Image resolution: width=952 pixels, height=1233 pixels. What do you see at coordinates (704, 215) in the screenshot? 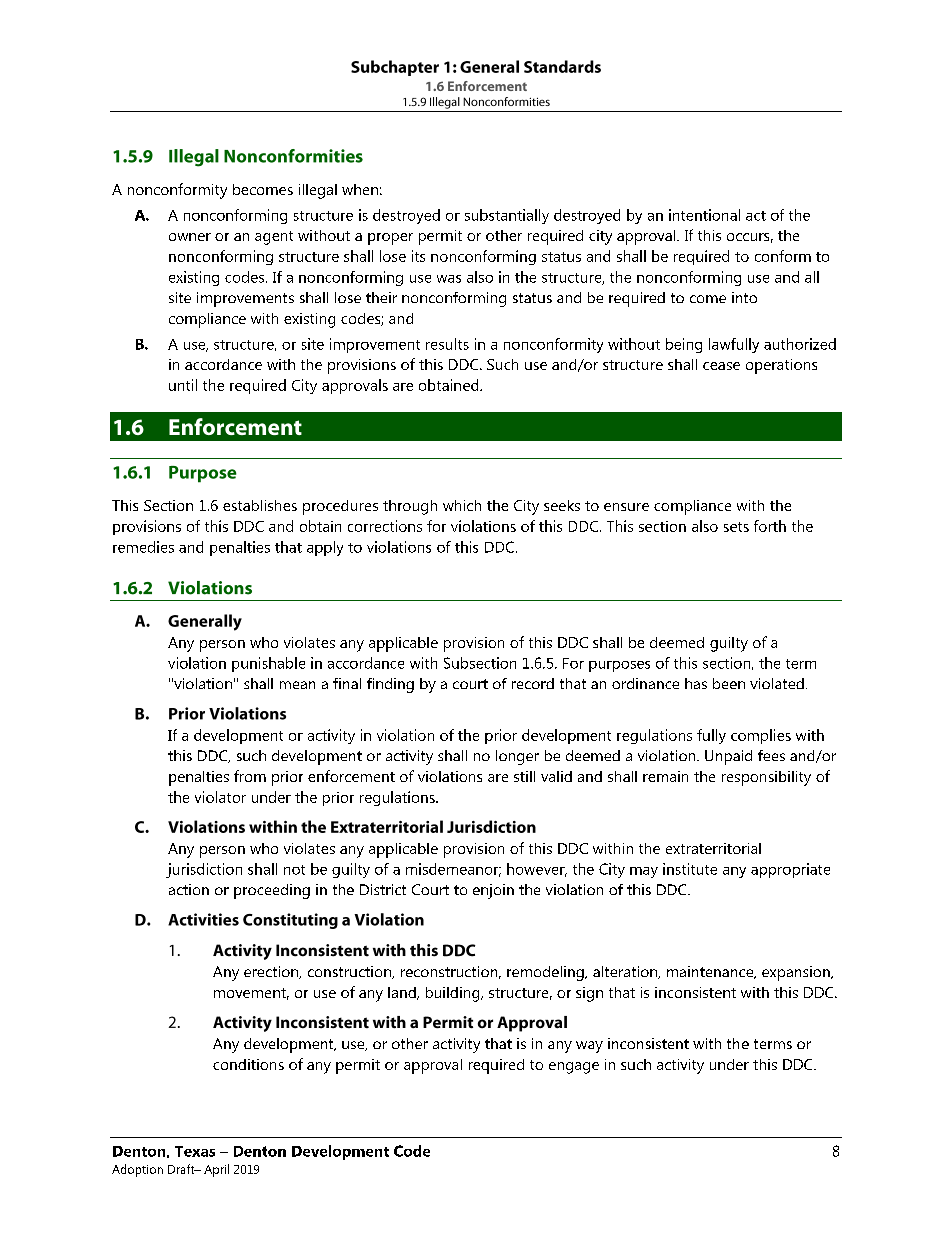
I see `intentional` at bounding box center [704, 215].
